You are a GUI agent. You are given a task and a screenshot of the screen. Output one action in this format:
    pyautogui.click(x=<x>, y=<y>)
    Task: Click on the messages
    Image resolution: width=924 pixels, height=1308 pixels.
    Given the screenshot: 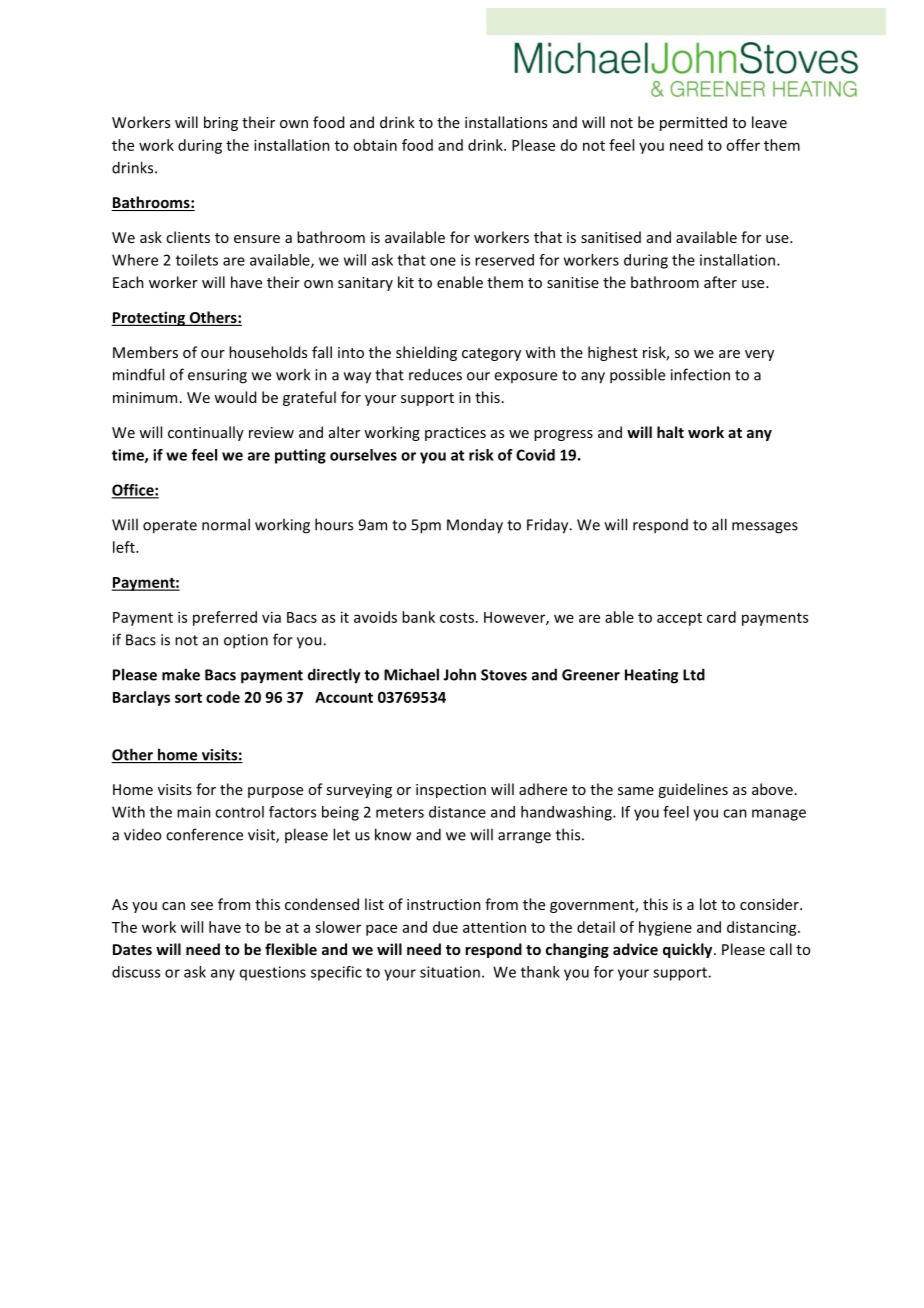 What is the action you would take?
    pyautogui.click(x=765, y=528)
